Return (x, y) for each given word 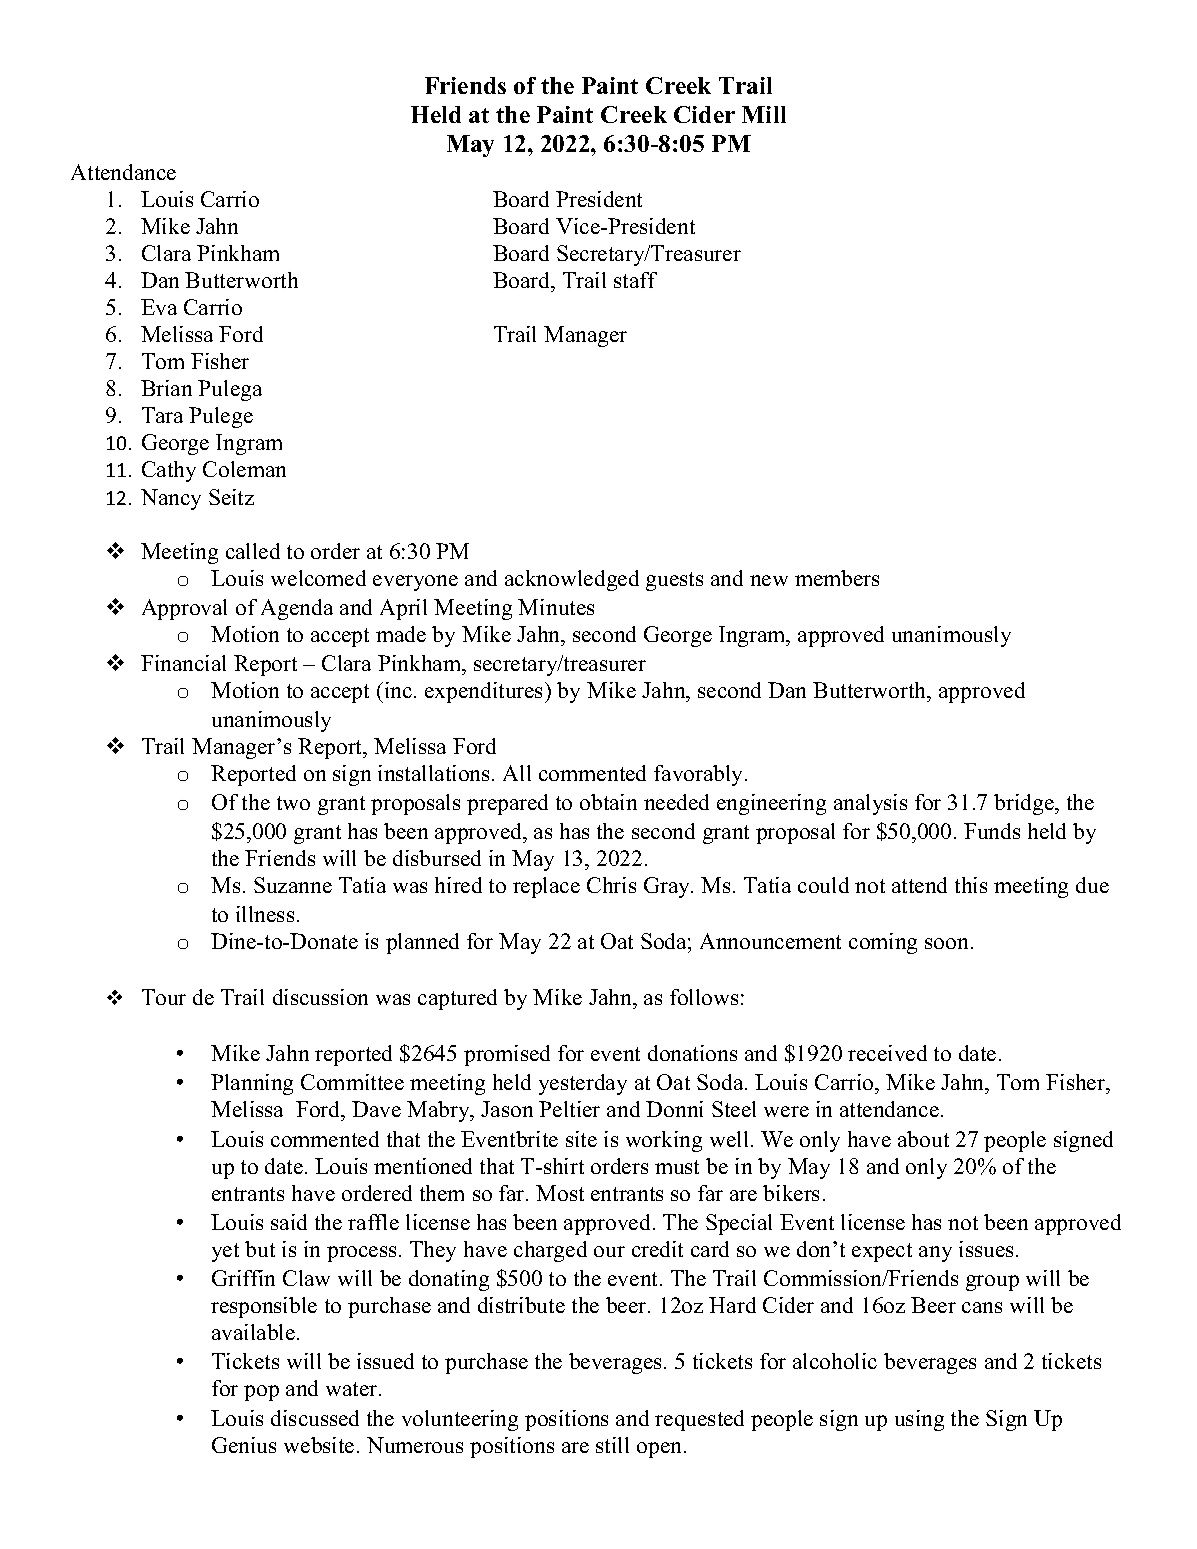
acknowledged (572, 580)
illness (265, 914)
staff (635, 280)
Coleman (244, 469)
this (971, 885)
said (289, 1222)
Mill (764, 114)
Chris (611, 885)
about (923, 1139)
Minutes (556, 607)
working (664, 1141)
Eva (159, 307)
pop (261, 1393)
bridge (1025, 804)
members (837, 578)
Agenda (297, 609)
